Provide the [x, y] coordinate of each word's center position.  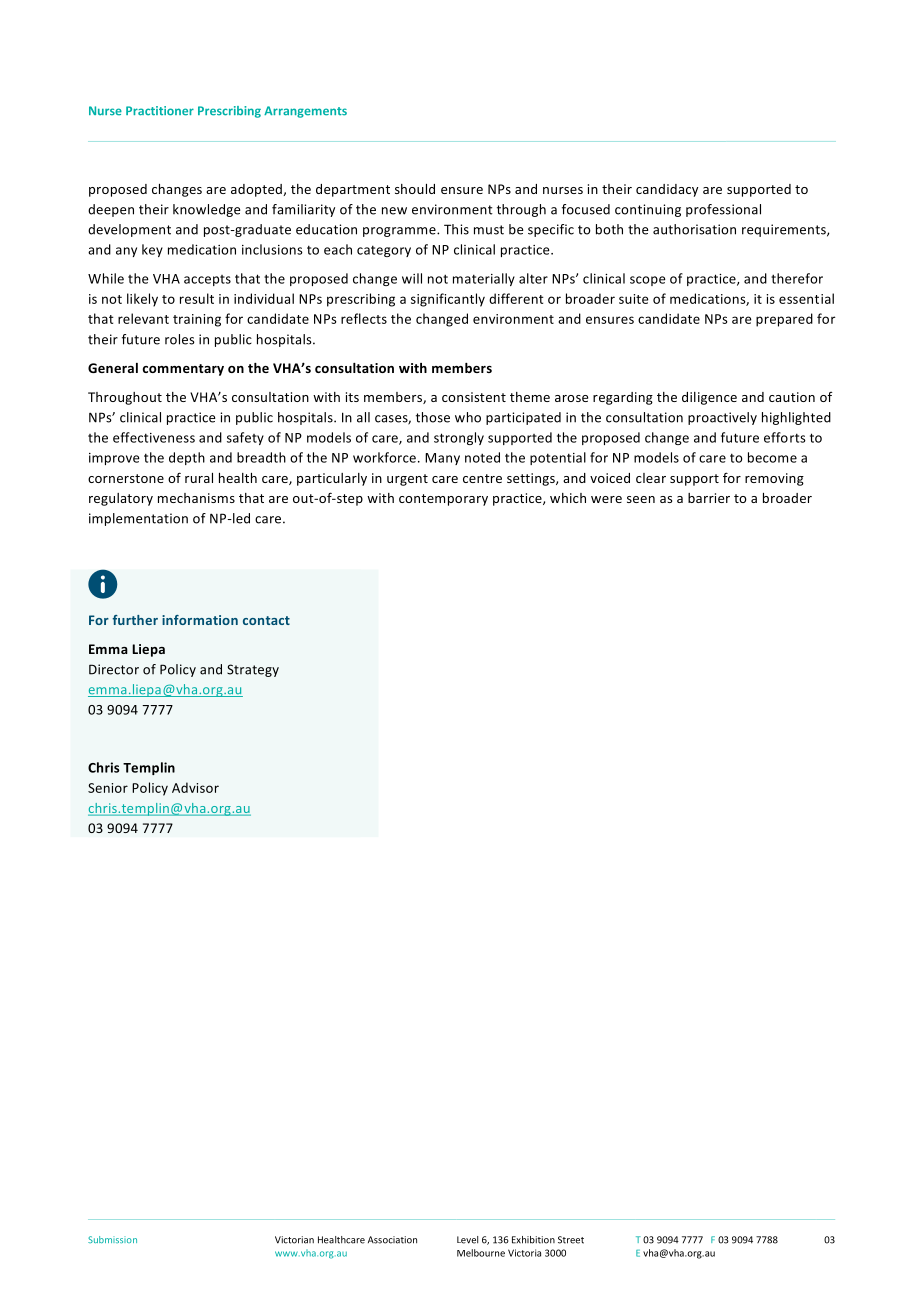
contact [266, 620]
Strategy [253, 670]
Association [392, 1240]
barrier [709, 498]
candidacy [667, 190]
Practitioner [160, 111]
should [415, 189]
